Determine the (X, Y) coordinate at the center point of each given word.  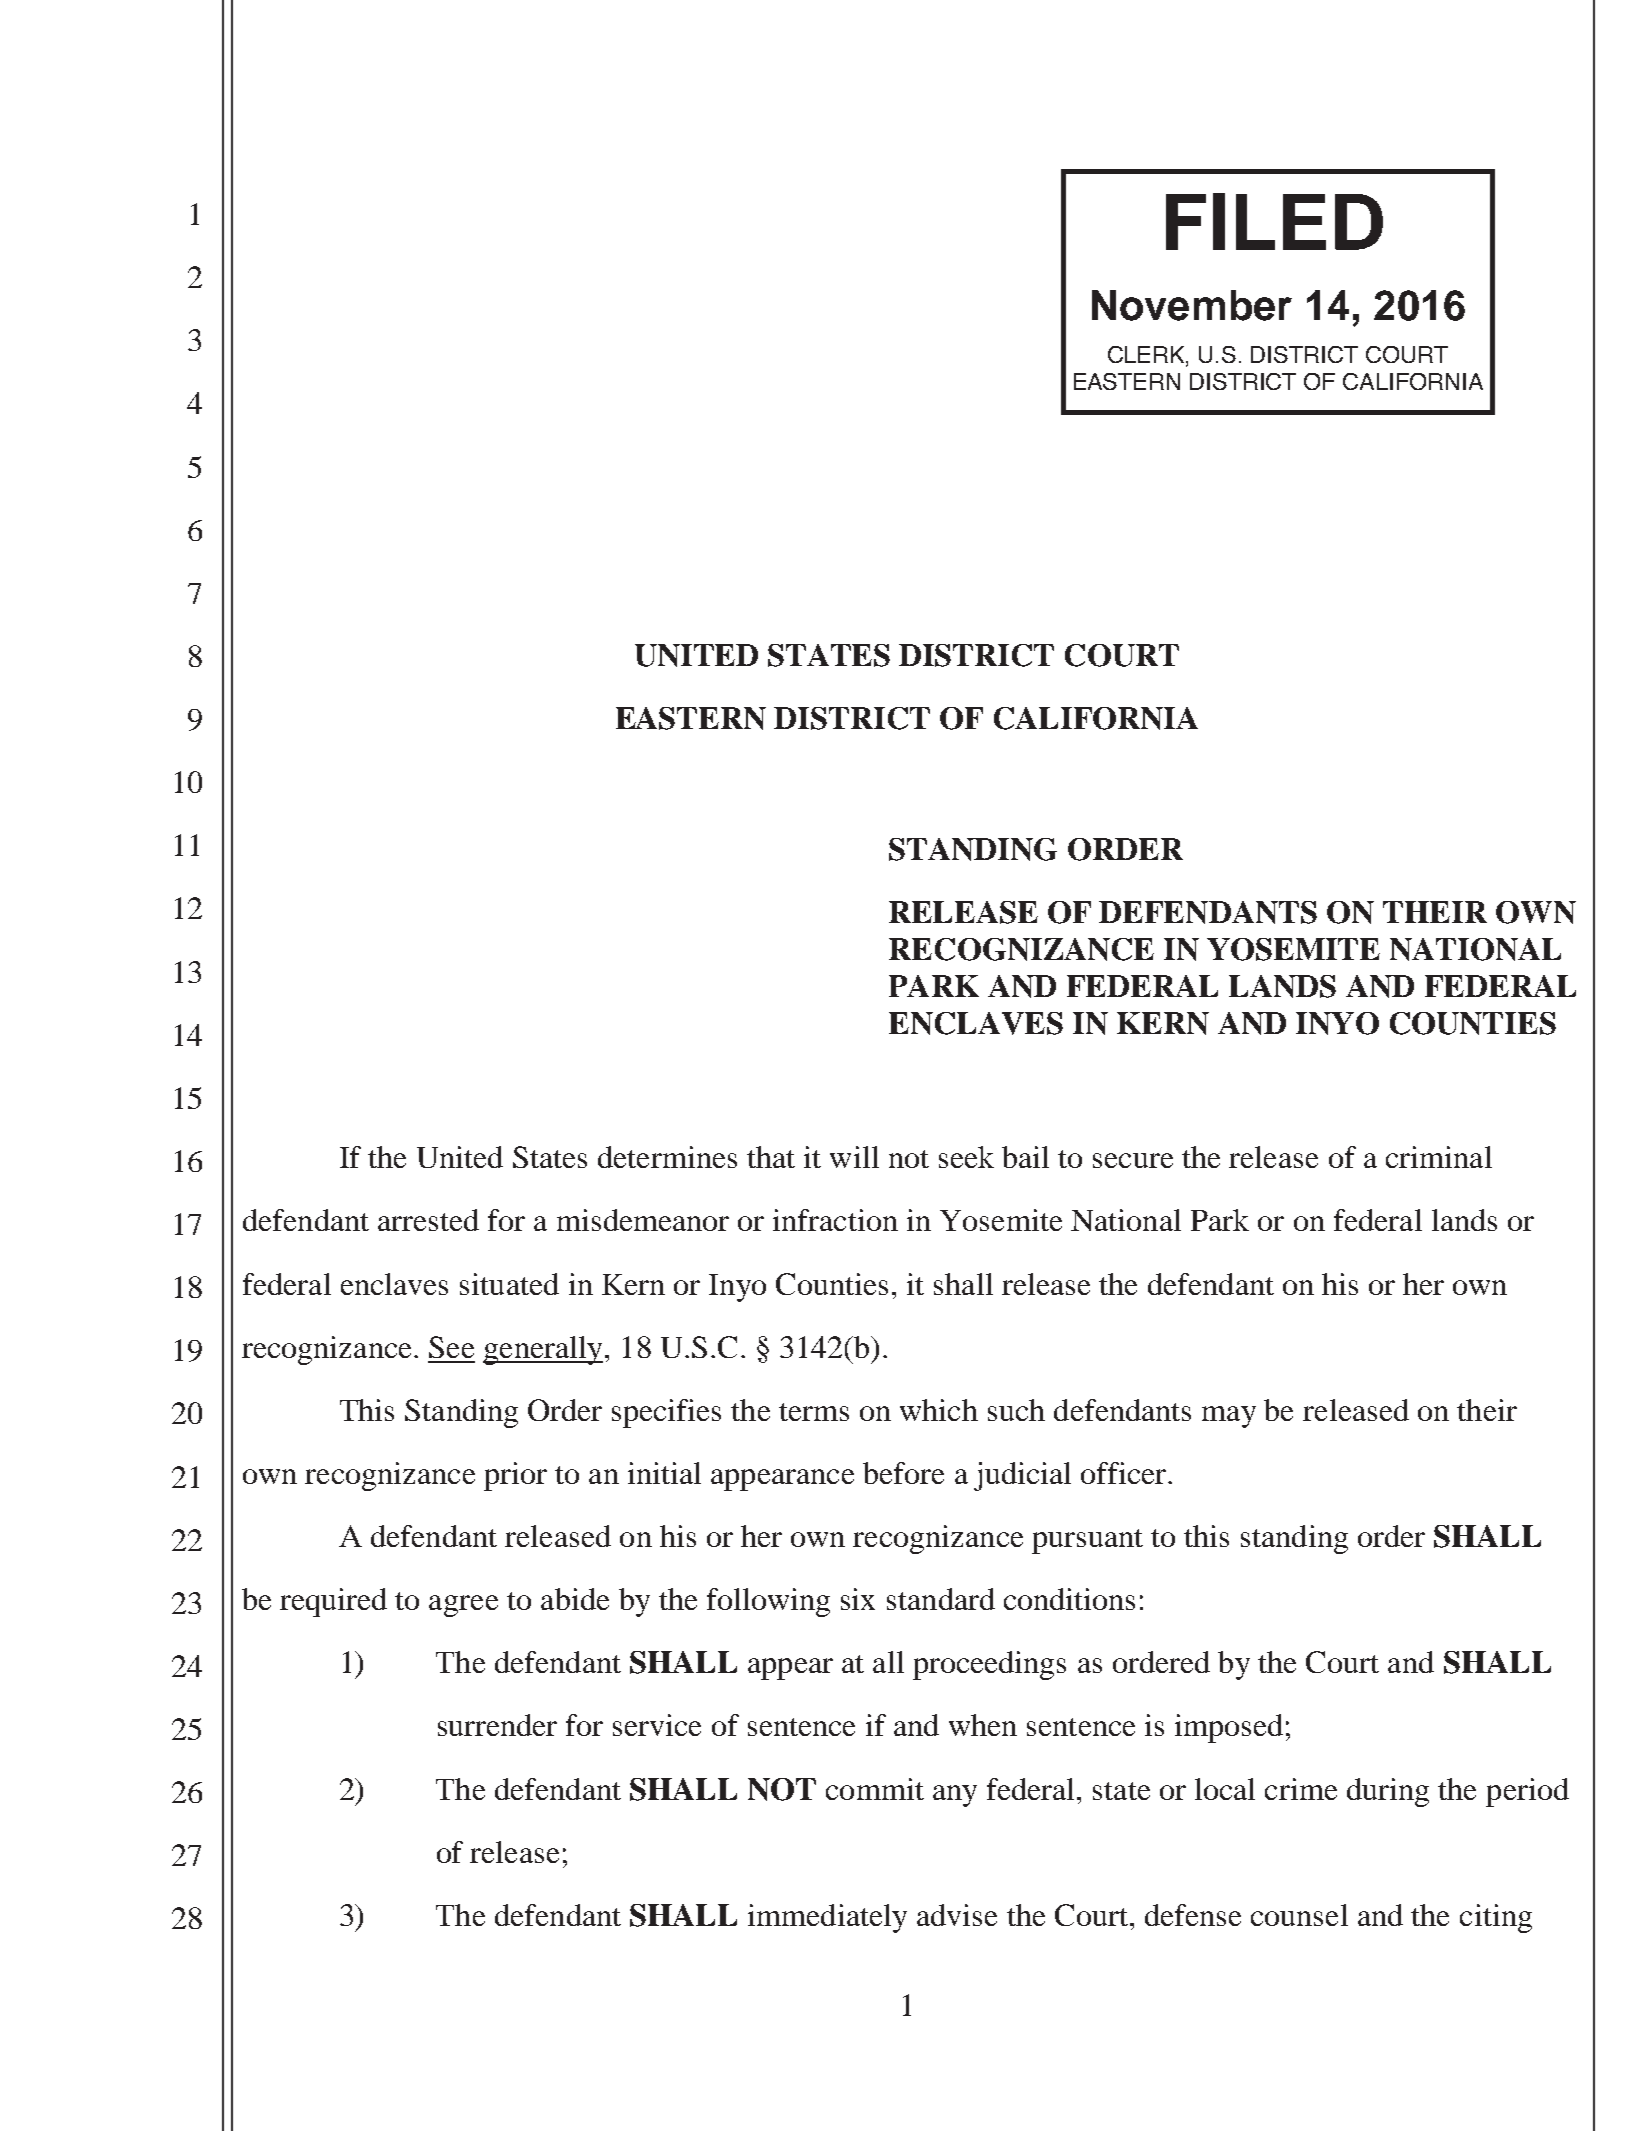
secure (1133, 1160)
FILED (1274, 221)
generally (543, 1350)
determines (667, 1157)
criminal (1439, 1157)
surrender (497, 1725)
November (1192, 305)
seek (966, 1157)
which (939, 1410)
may (1229, 1417)
